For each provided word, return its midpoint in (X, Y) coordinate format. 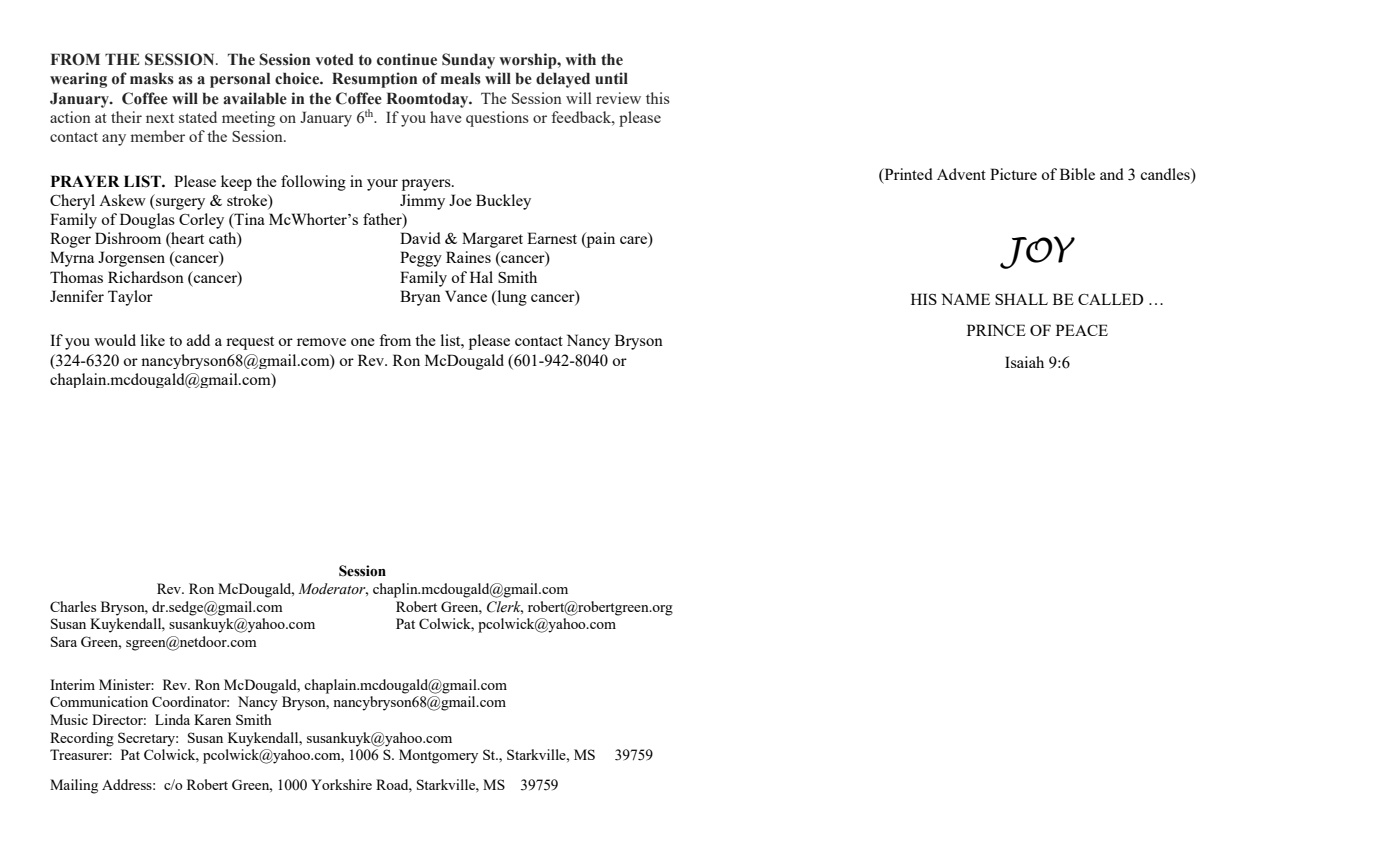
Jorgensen (131, 259)
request (250, 343)
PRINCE (996, 330)
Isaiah (1024, 362)
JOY (1037, 252)
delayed (563, 80)
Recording (82, 739)
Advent (961, 174)
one (363, 342)
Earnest (552, 238)
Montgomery (438, 756)
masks (152, 78)
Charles (73, 606)
